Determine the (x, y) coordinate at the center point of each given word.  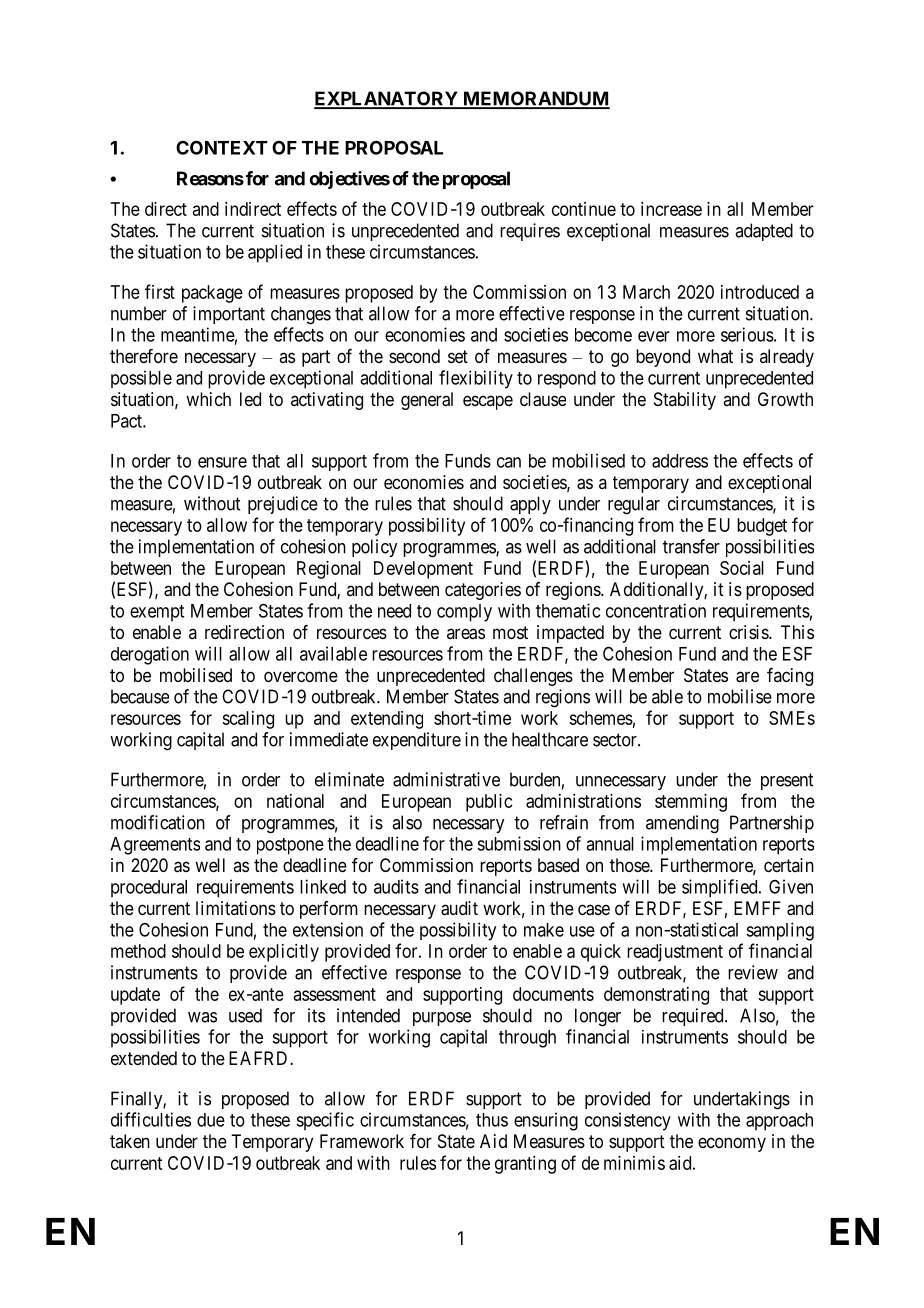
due (211, 1120)
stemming (691, 803)
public (489, 803)
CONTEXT (222, 147)
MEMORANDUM (535, 99)
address (680, 461)
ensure (222, 462)
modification (158, 822)
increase (671, 209)
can (509, 462)
